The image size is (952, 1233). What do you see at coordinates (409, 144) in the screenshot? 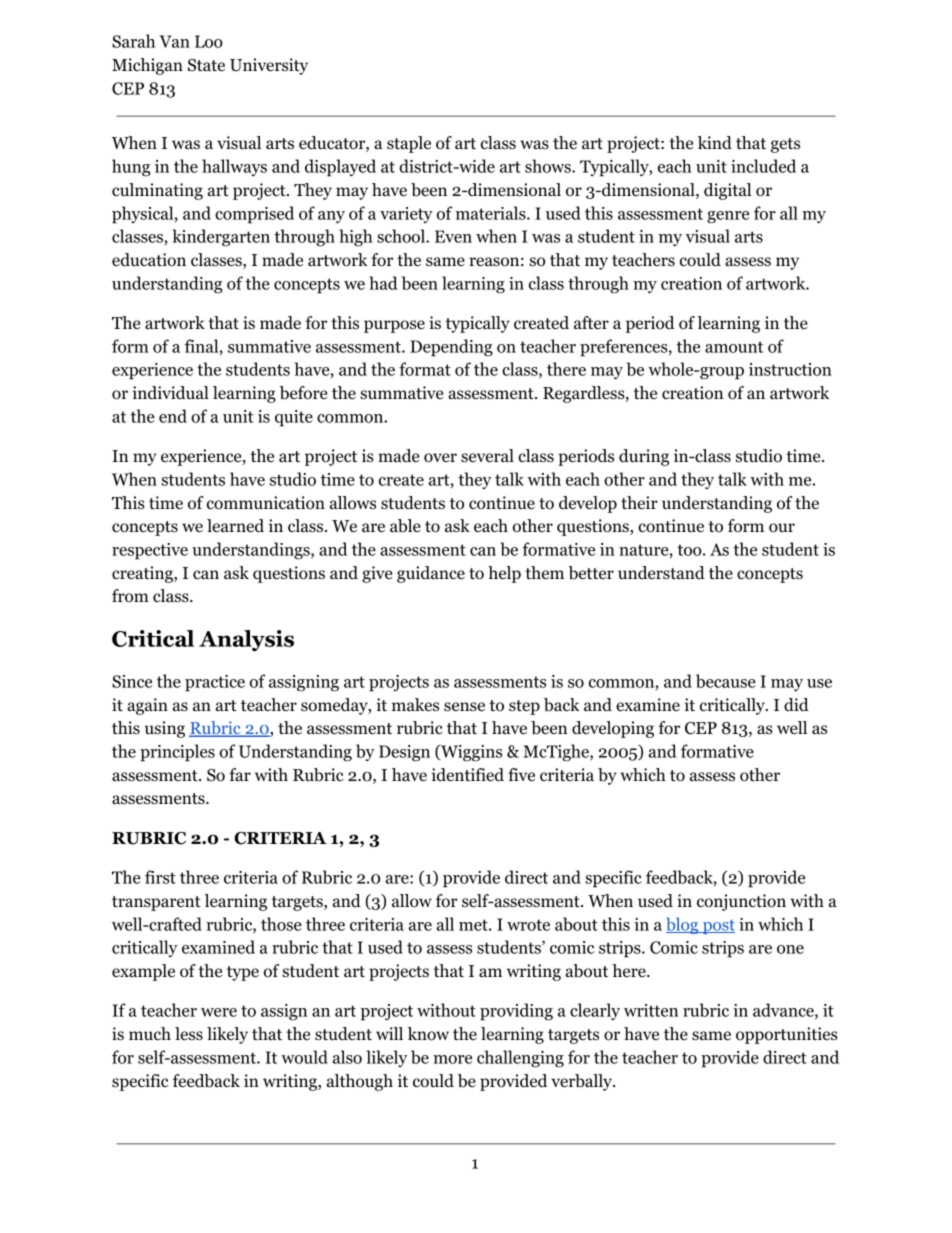
I see `staple` at bounding box center [409, 144].
